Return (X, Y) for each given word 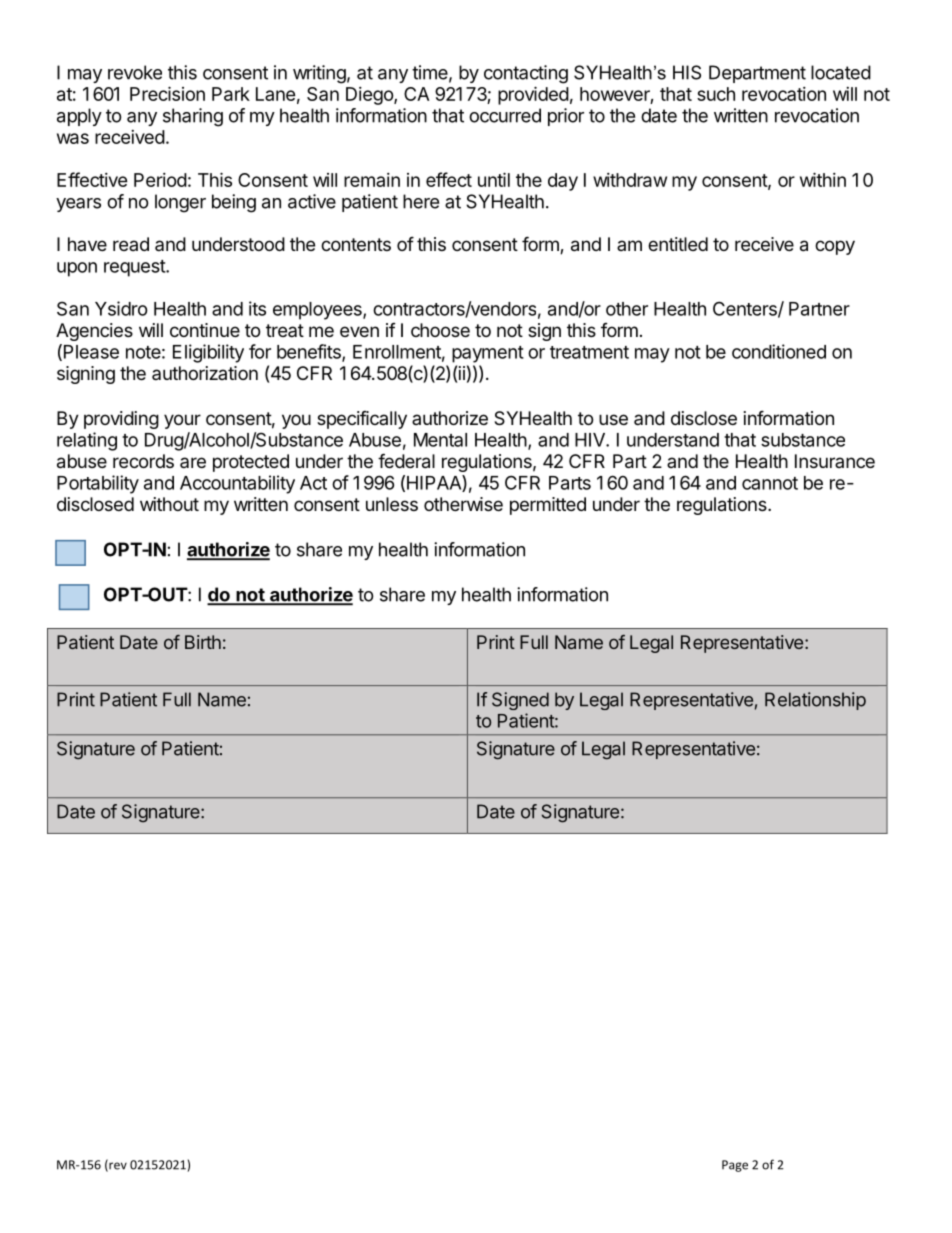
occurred (505, 115)
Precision (167, 93)
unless (392, 504)
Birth (203, 642)
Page (735, 1166)
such (716, 94)
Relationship (815, 701)
